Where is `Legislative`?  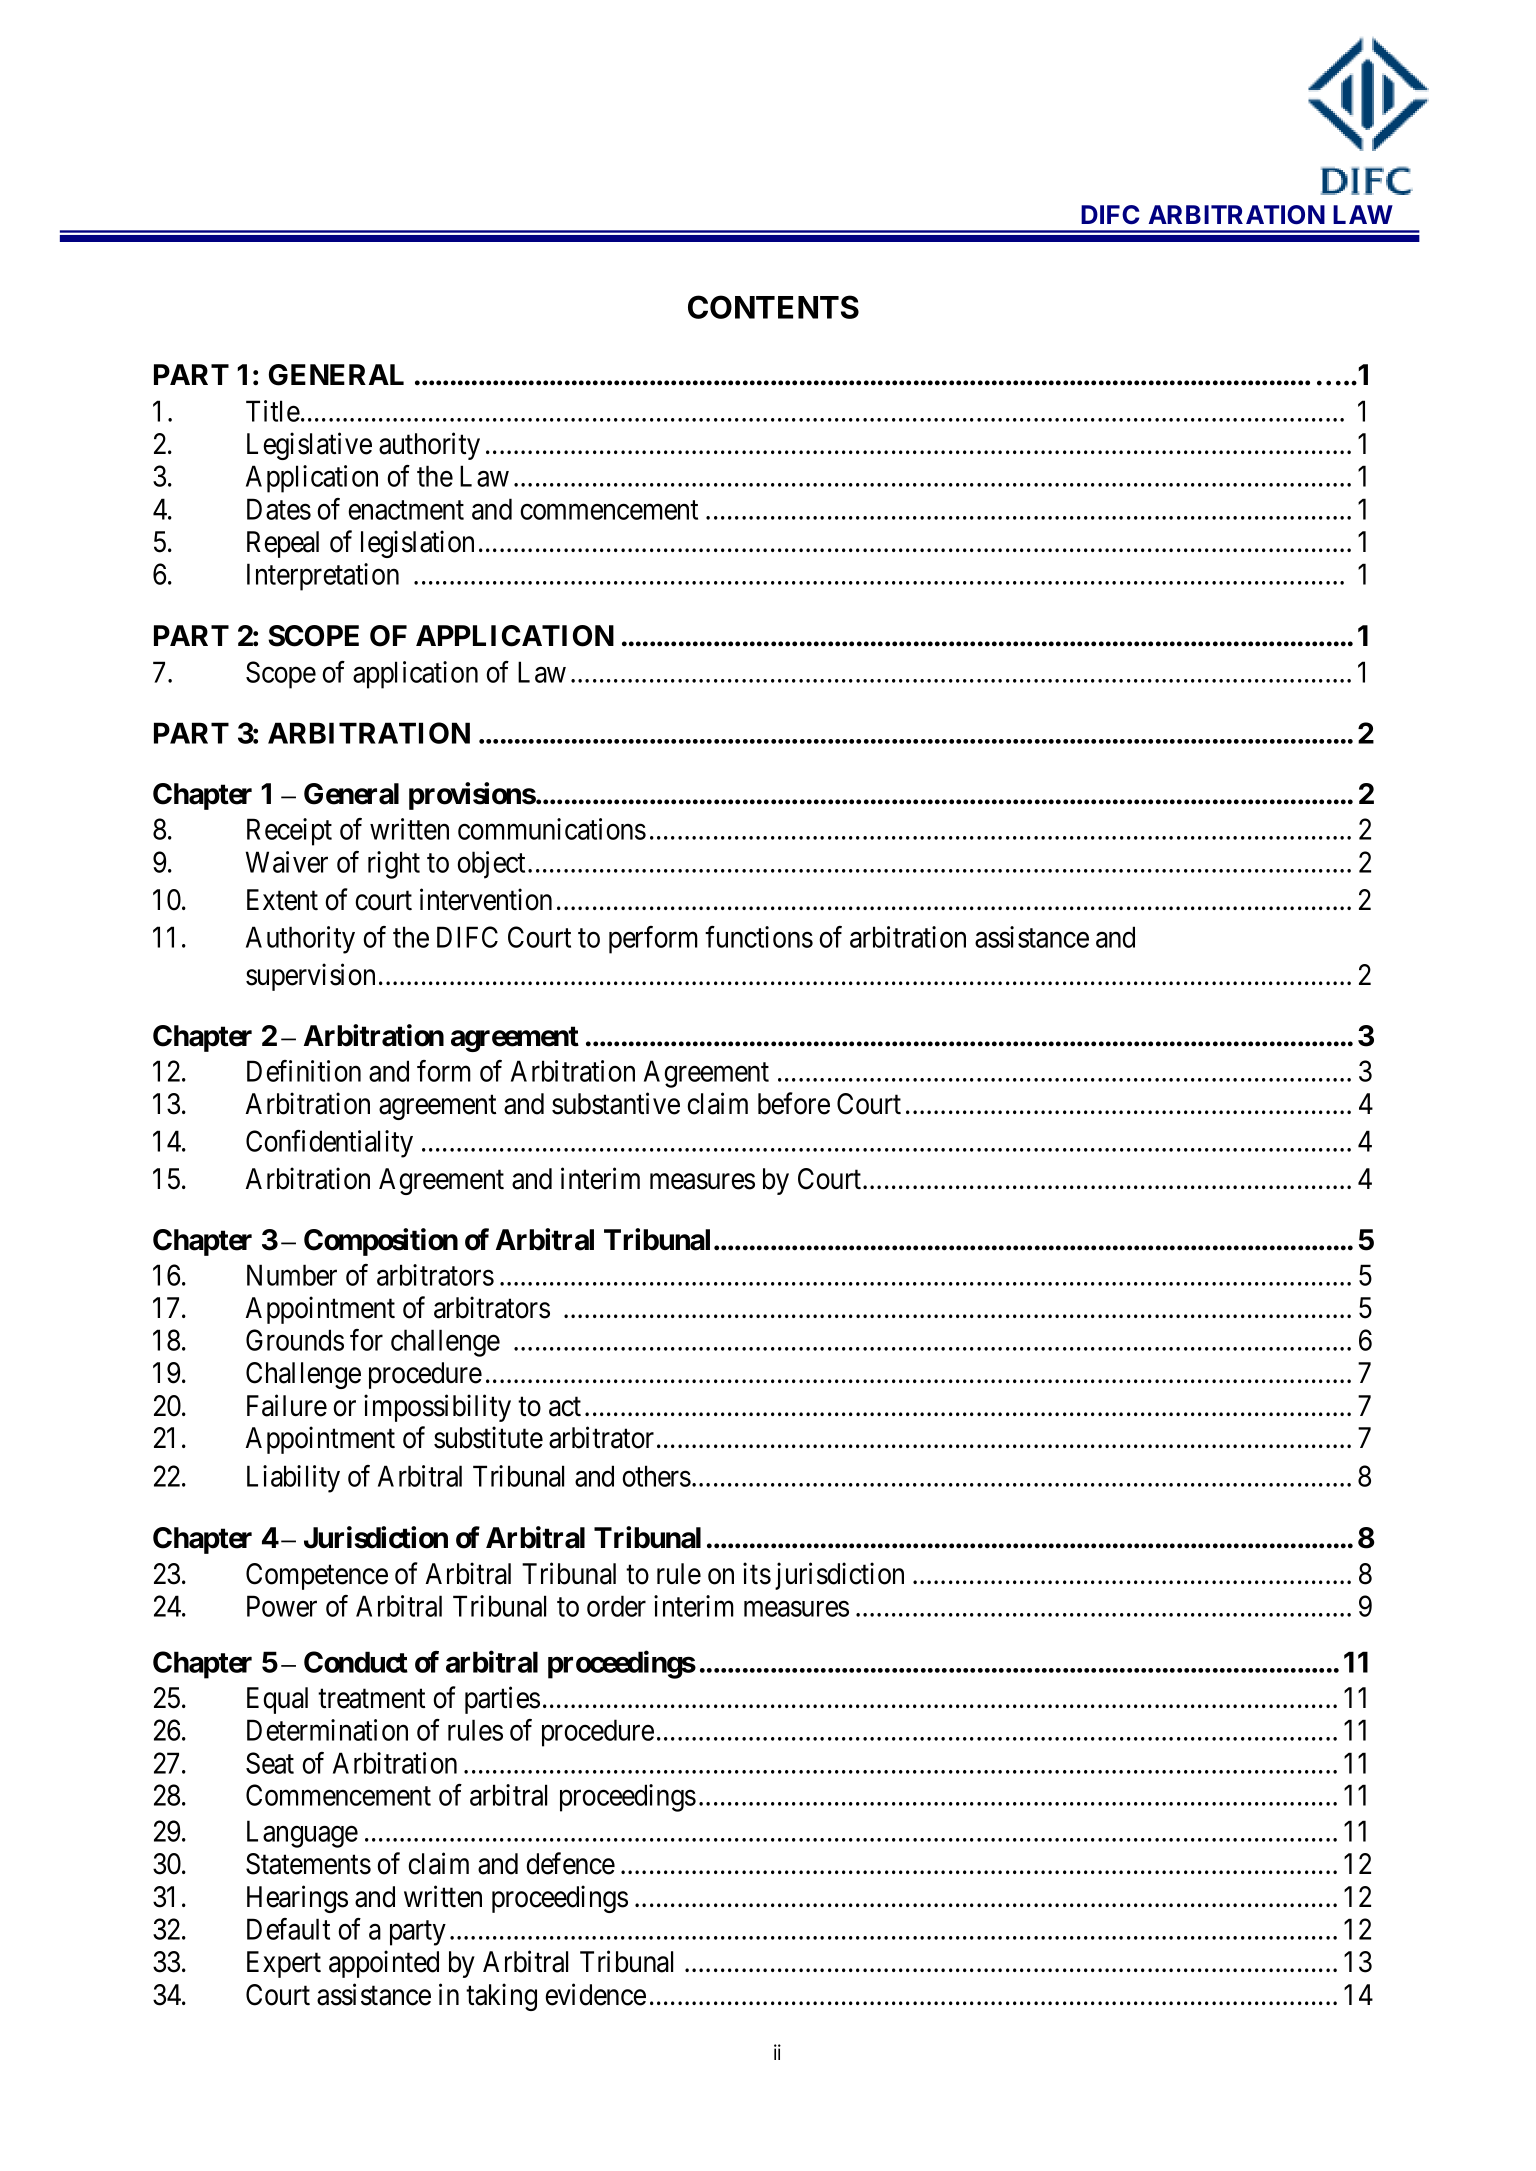 Legislative is located at coordinates (309, 446).
